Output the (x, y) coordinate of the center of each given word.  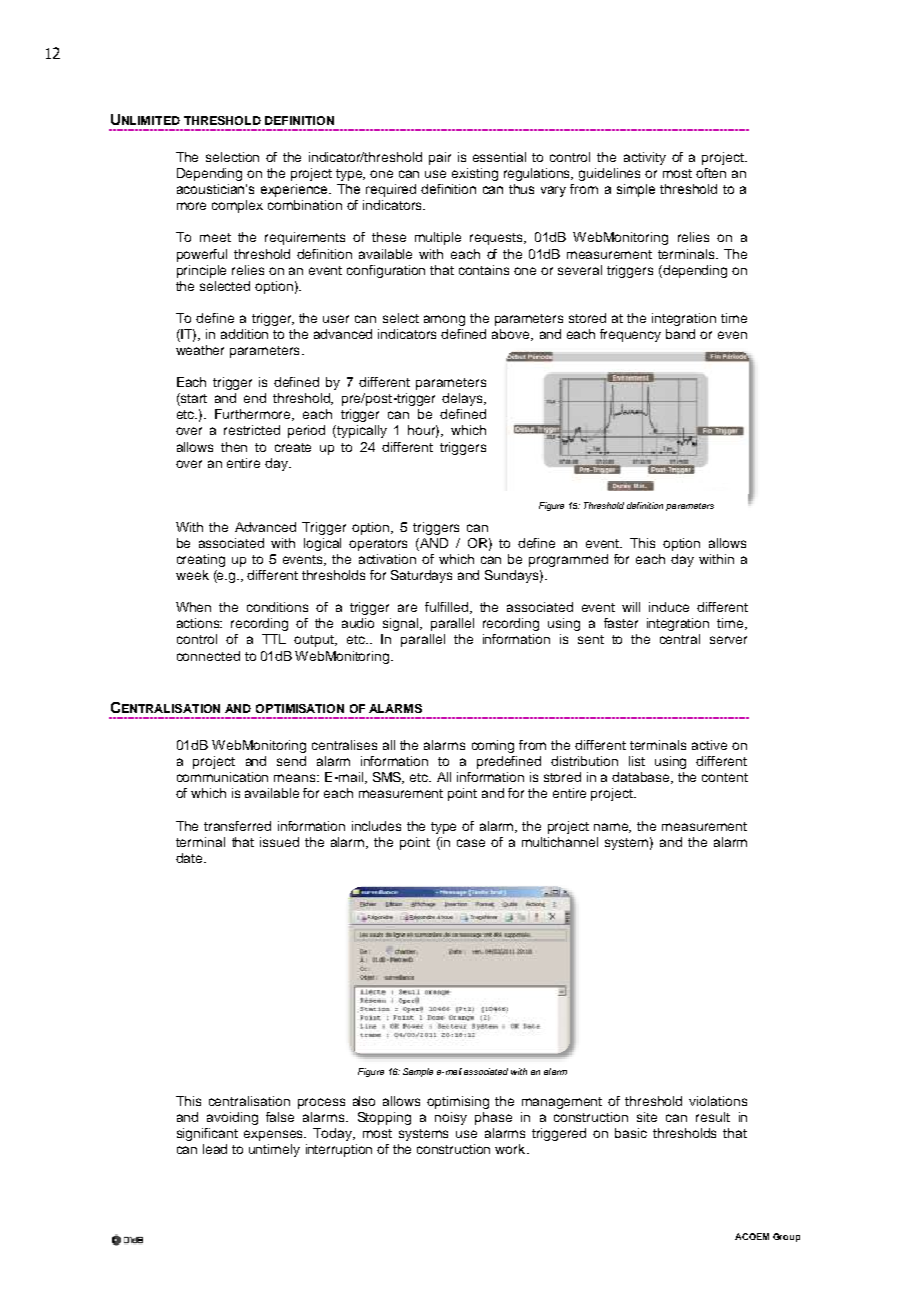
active (709, 745)
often (711, 173)
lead (215, 1149)
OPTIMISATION (300, 708)
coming (493, 746)
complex (237, 206)
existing (475, 174)
